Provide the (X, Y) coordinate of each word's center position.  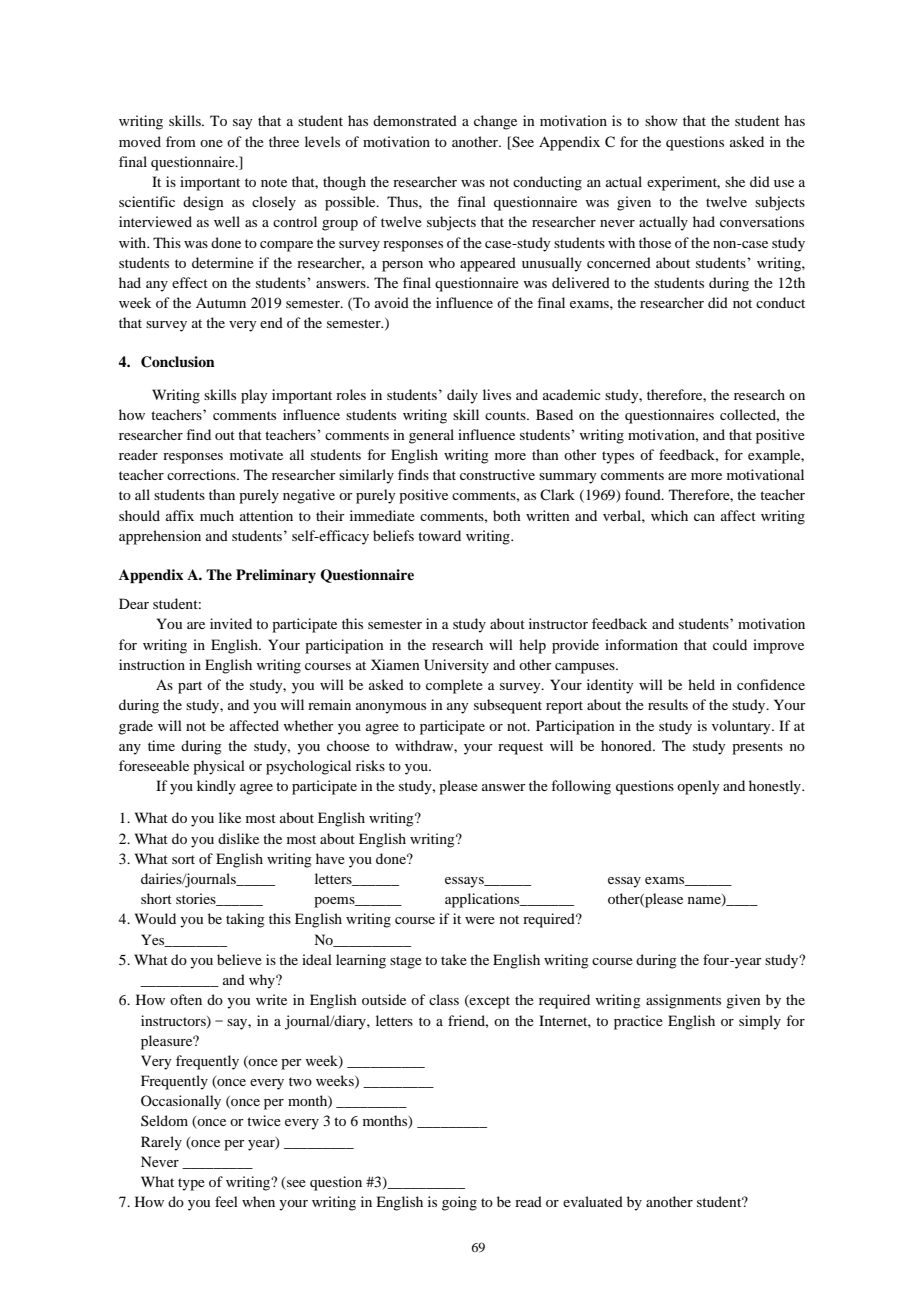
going (459, 1203)
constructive (497, 474)
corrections (202, 474)
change (495, 122)
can (704, 517)
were (480, 920)
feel (226, 1201)
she (735, 181)
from (181, 141)
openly (698, 787)
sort (183, 859)
